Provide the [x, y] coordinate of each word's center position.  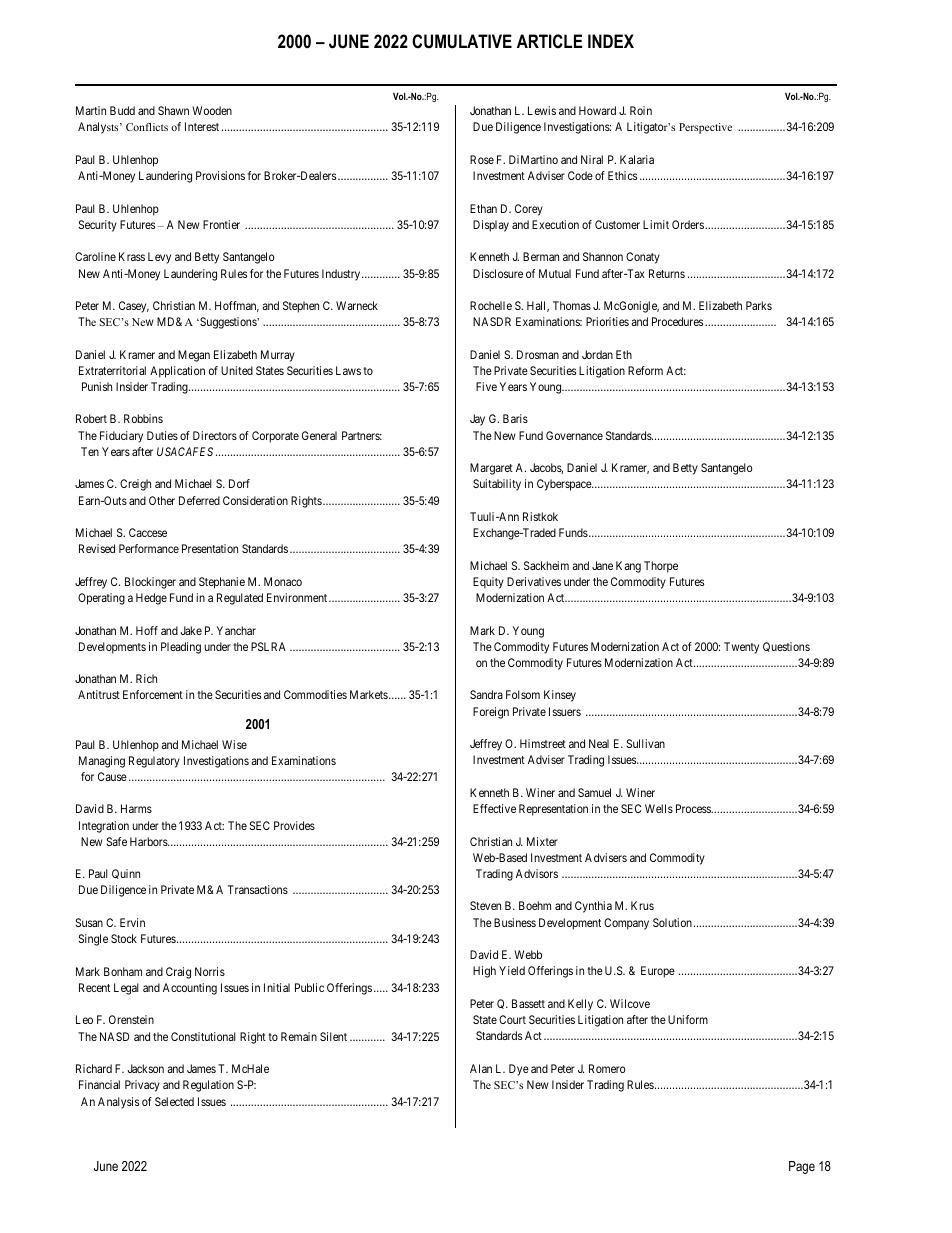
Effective [494, 808]
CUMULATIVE [462, 41]
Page [802, 1167]
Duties [162, 435]
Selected [174, 1101]
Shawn [173, 110]
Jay [477, 420]
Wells [659, 808]
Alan [481, 1068]
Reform [645, 370]
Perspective [705, 128]
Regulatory [154, 762]
